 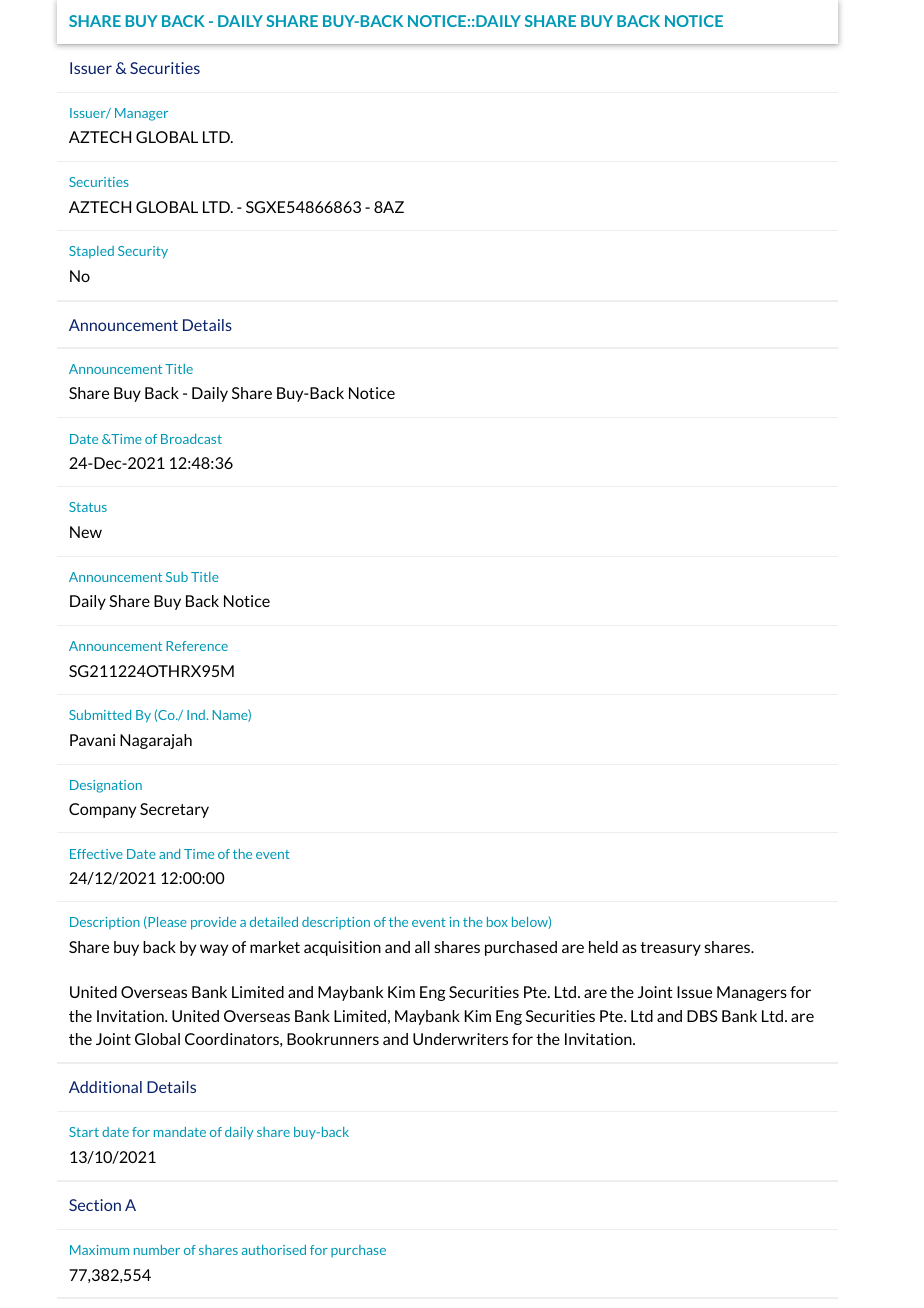 What do you see at coordinates (191, 439) in the screenshot?
I see `Broadcast` at bounding box center [191, 439].
